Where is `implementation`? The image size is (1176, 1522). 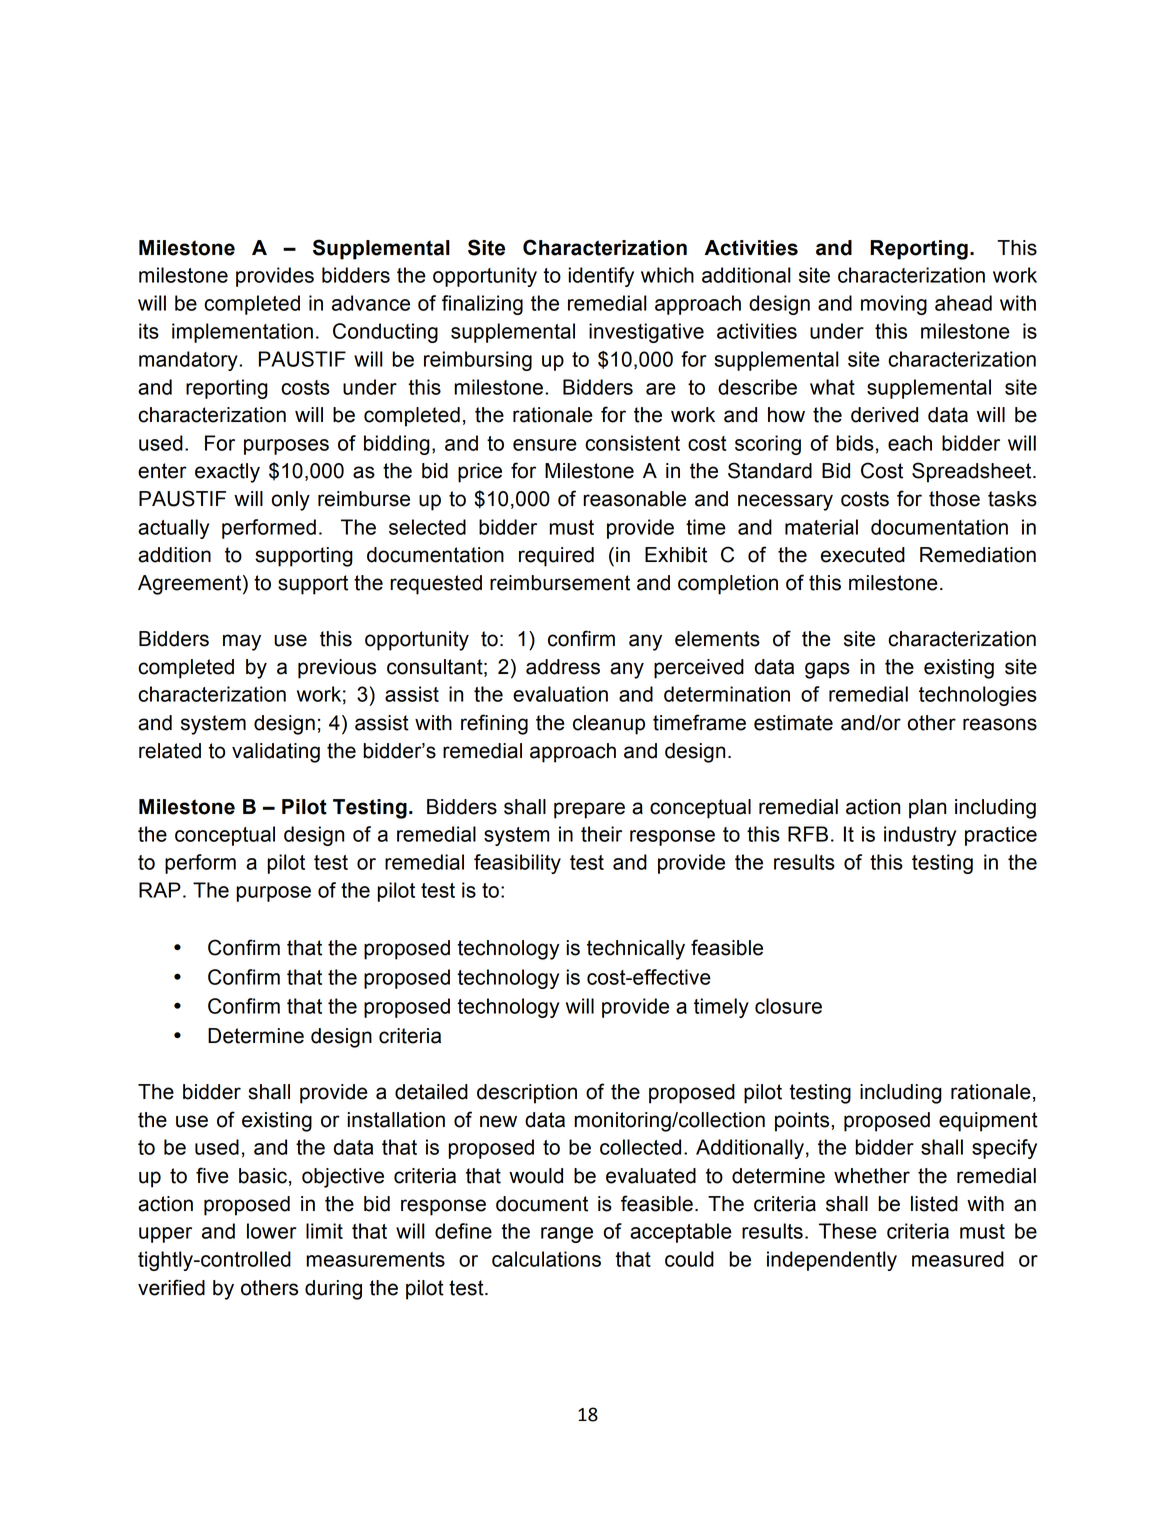
implementation is located at coordinates (242, 333).
